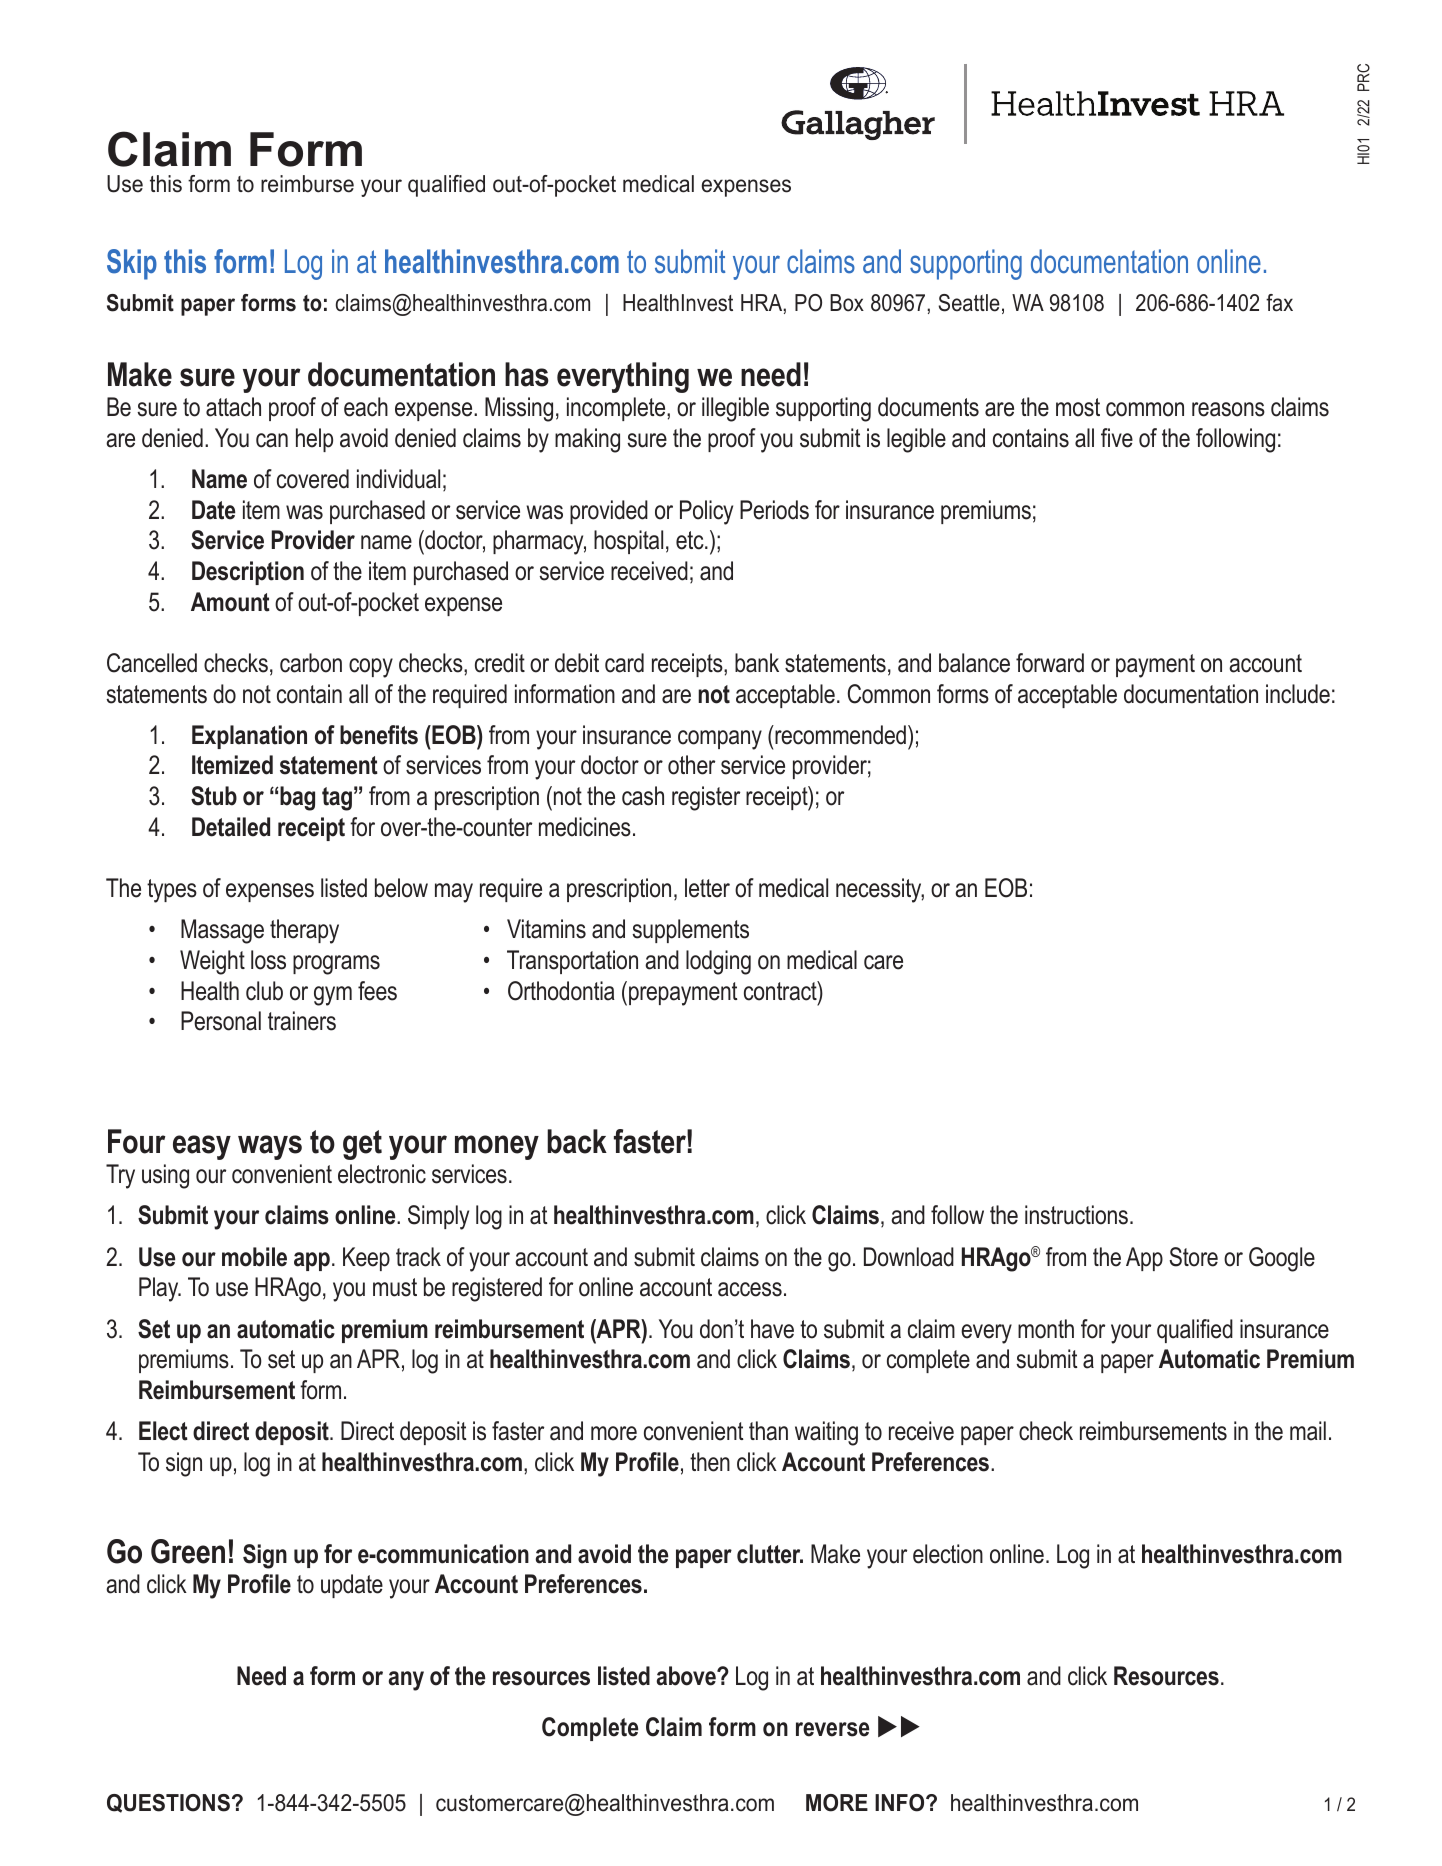 This image has width=1442, height=1866. I want to click on Skip, so click(132, 264).
